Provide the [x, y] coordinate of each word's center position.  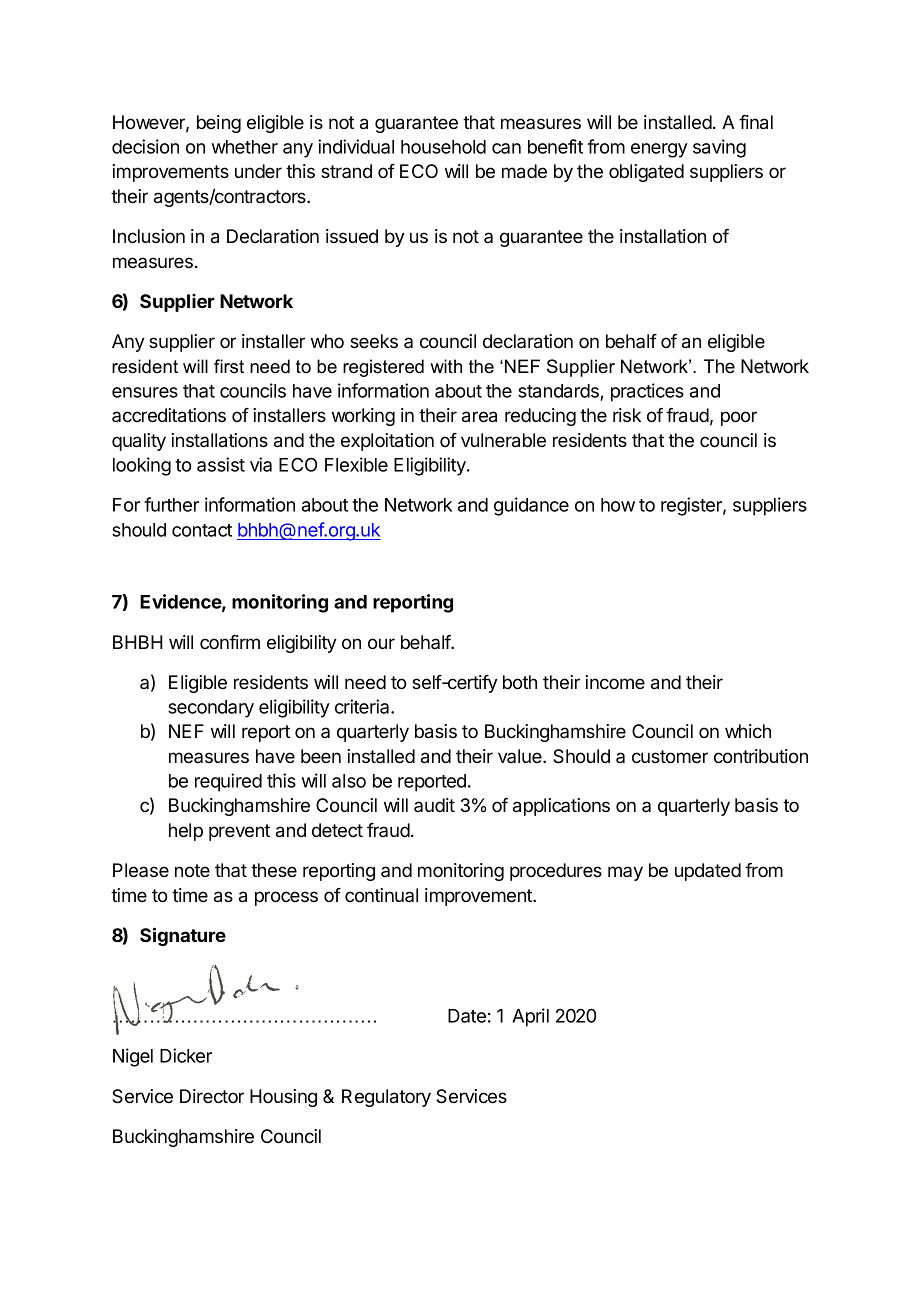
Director [212, 1096]
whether [245, 147]
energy [659, 150]
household [443, 147]
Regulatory [386, 1098]
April [530, 1017]
